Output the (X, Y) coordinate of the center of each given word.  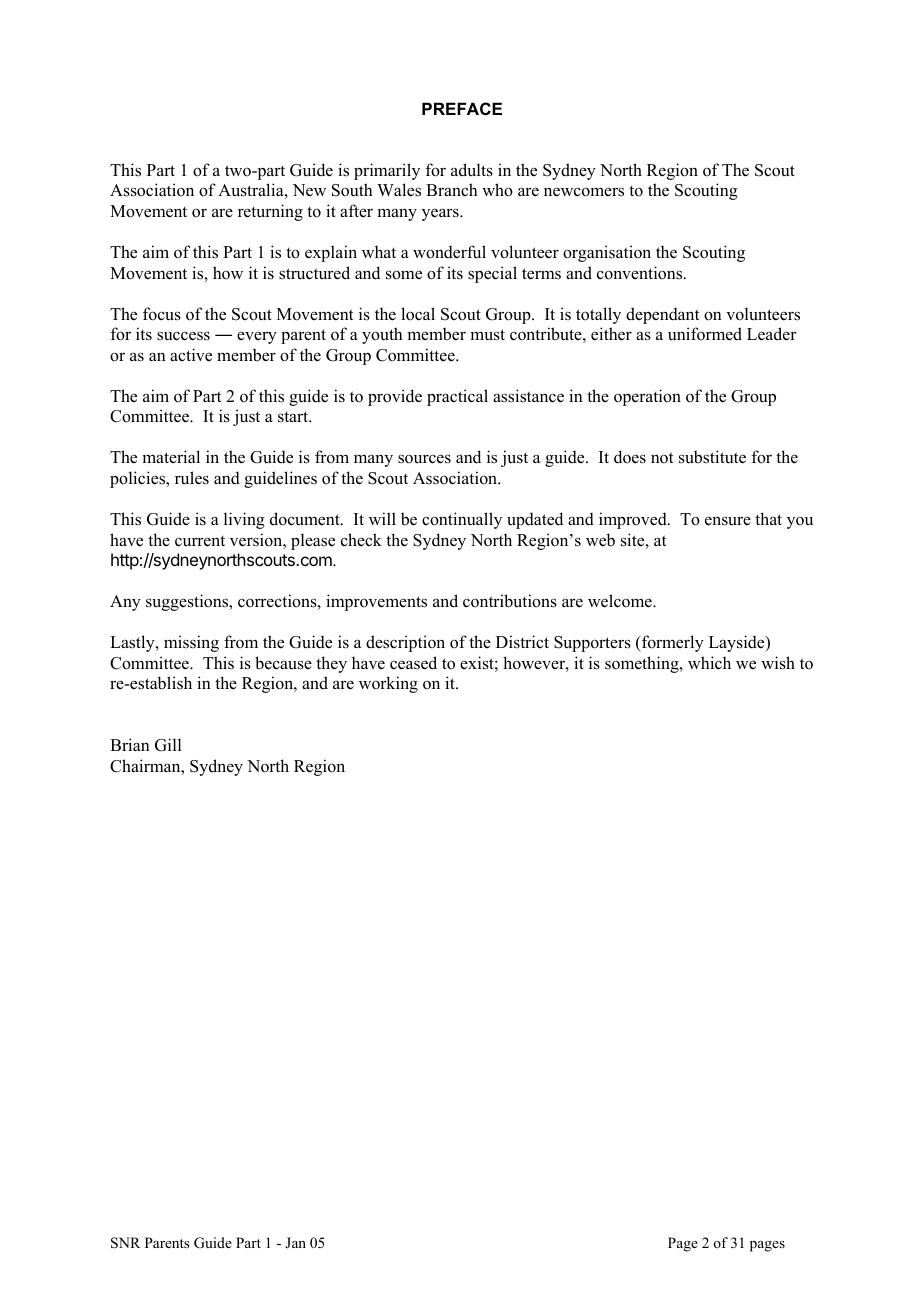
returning (270, 212)
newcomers (584, 192)
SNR (125, 1243)
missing (191, 643)
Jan (295, 1242)
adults (472, 170)
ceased (413, 663)
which (709, 663)
